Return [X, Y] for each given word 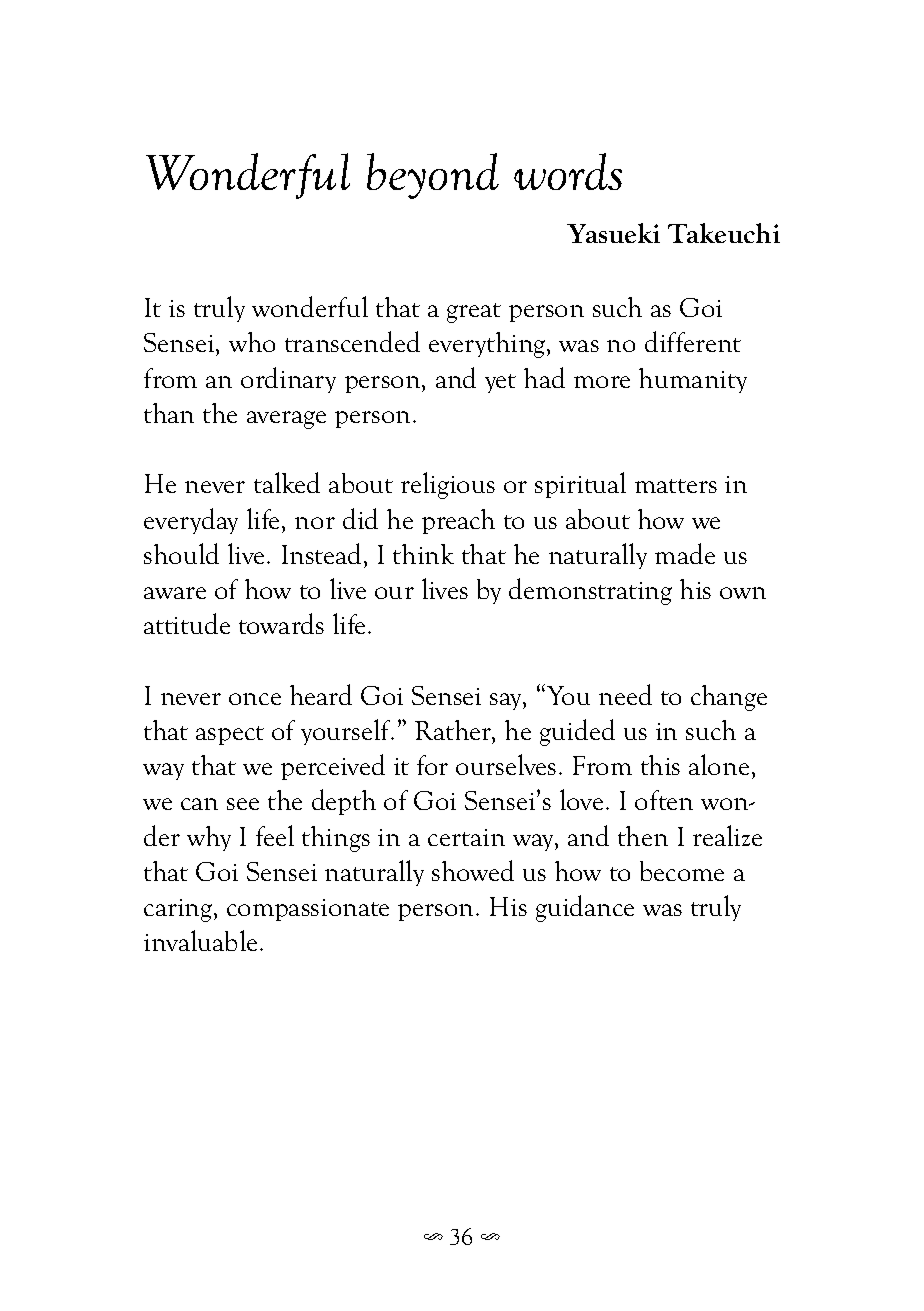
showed [473, 870]
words [568, 171]
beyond [433, 176]
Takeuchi [724, 233]
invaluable [200, 940]
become [682, 871]
